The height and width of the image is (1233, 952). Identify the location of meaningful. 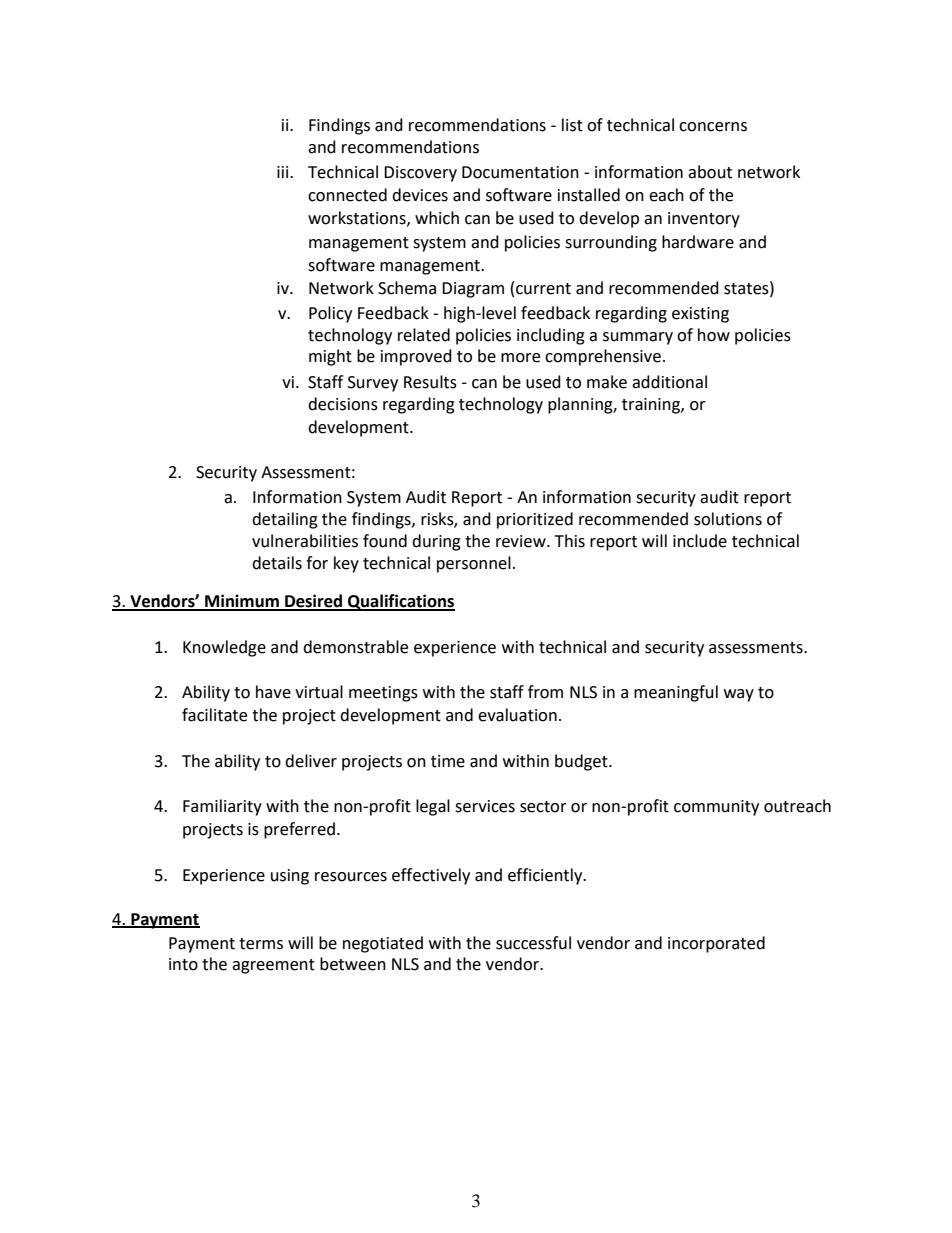
(676, 693).
